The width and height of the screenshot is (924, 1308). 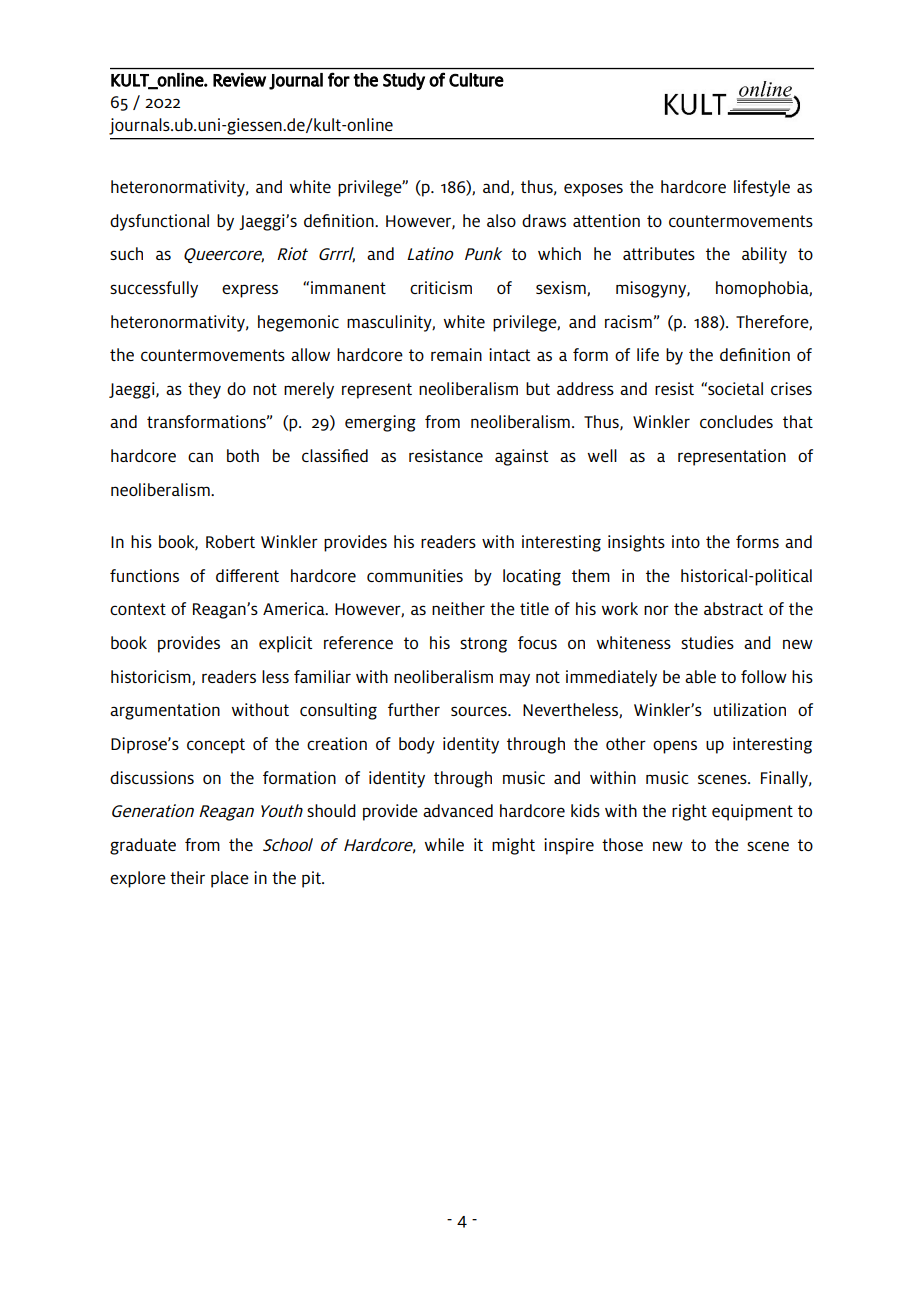 What do you see at coordinates (239, 80) in the screenshot?
I see `Review` at bounding box center [239, 80].
